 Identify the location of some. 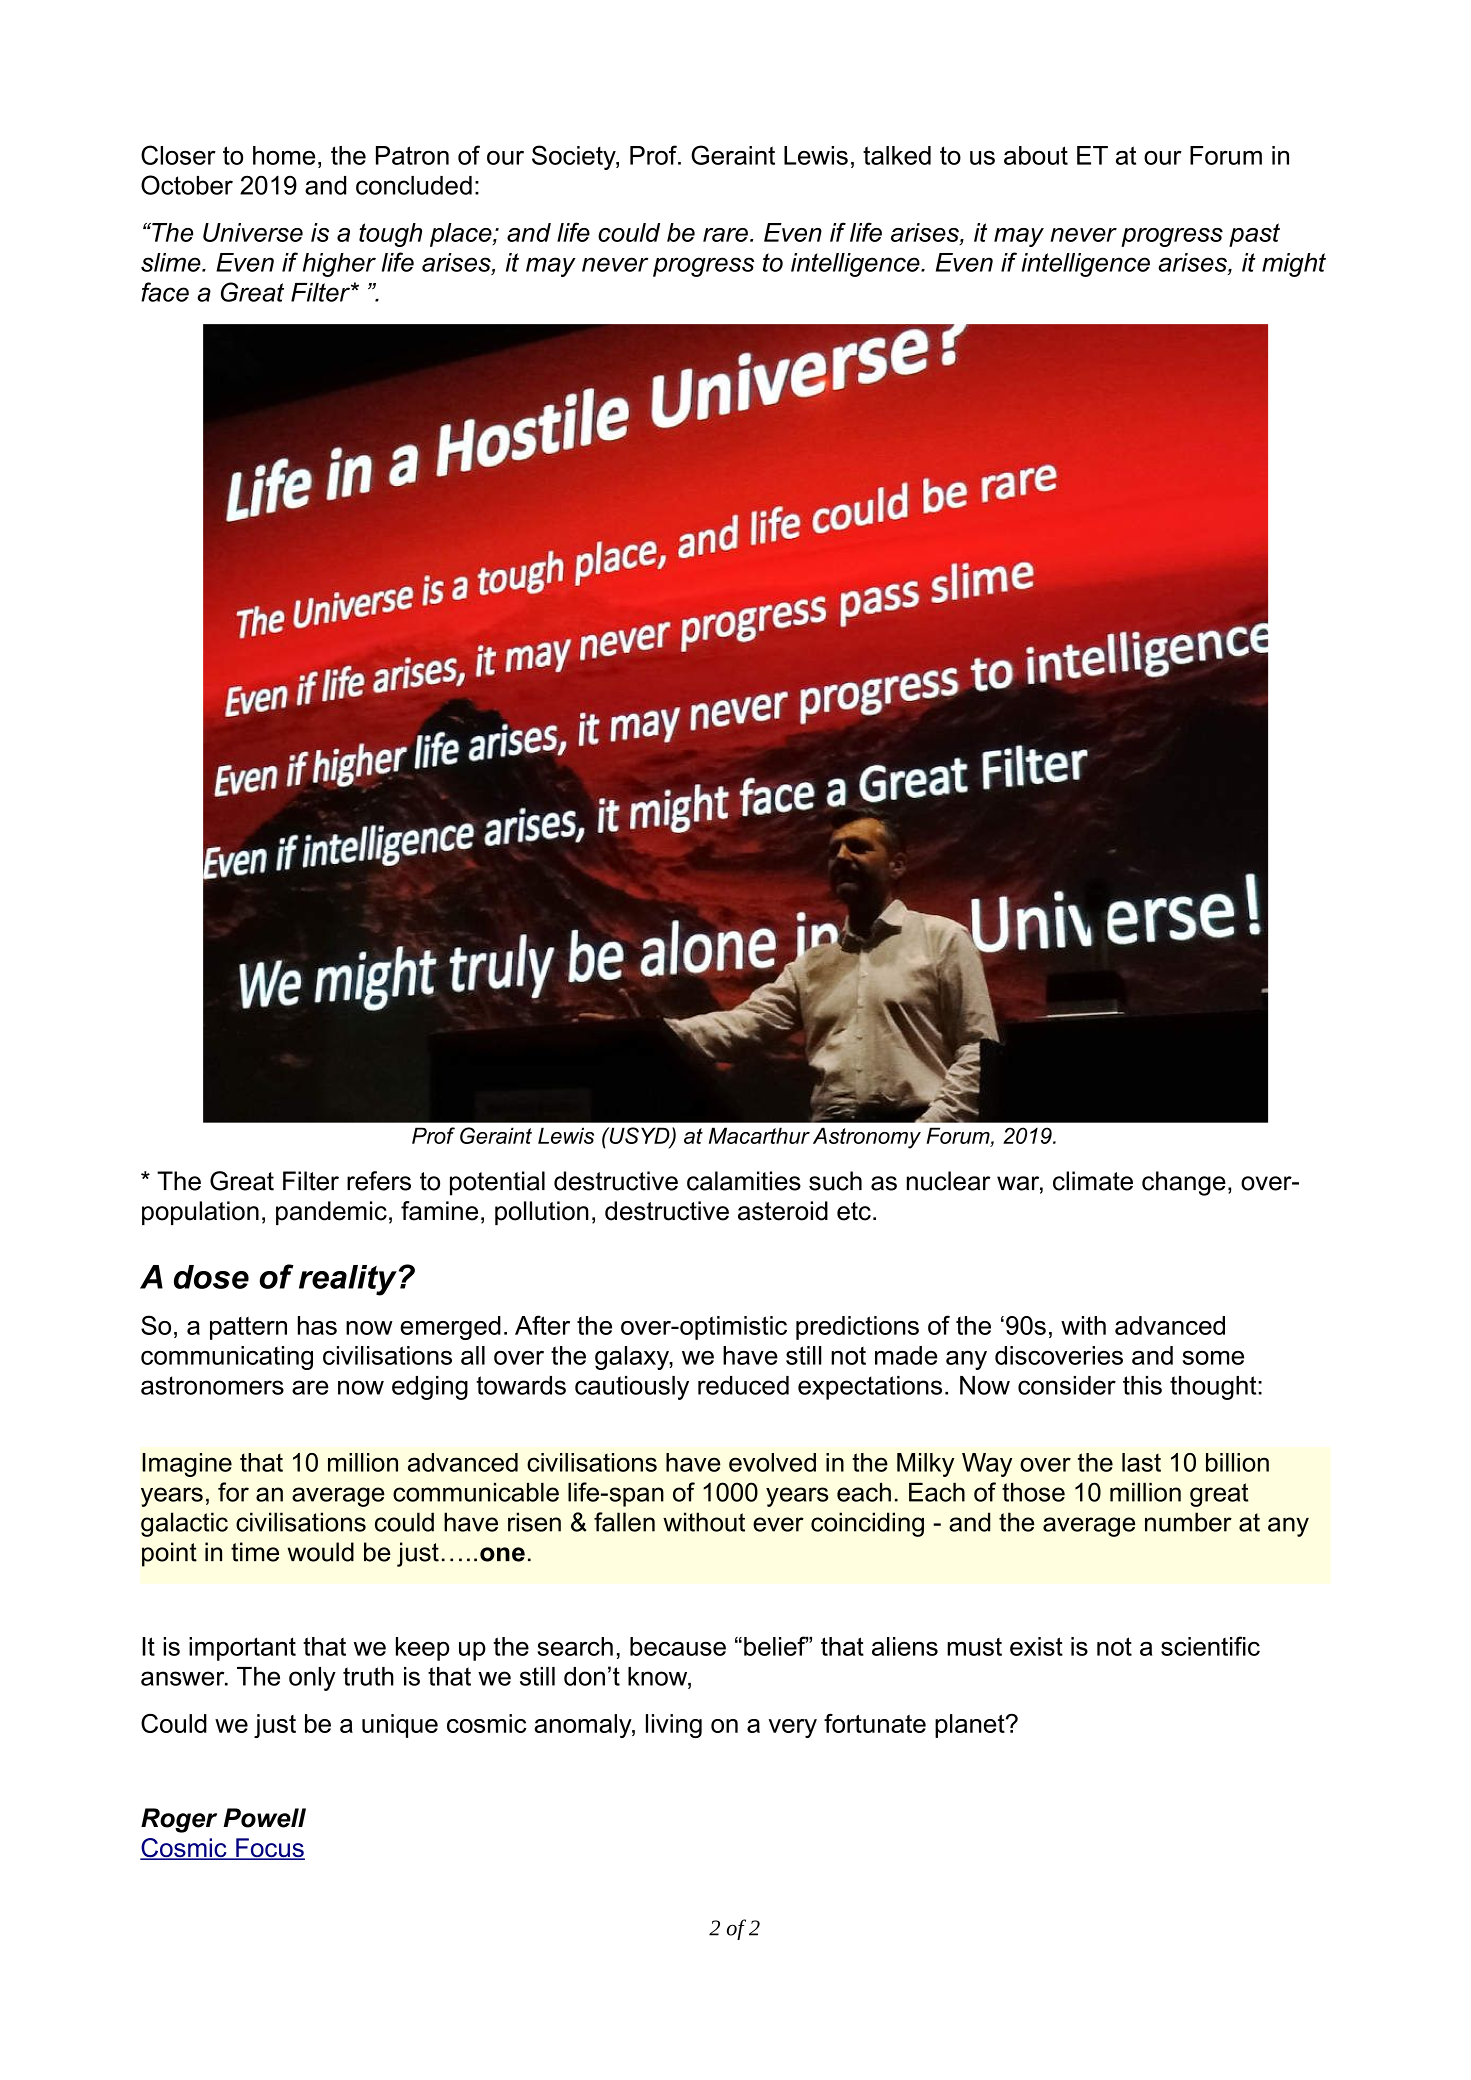
(1213, 1358).
